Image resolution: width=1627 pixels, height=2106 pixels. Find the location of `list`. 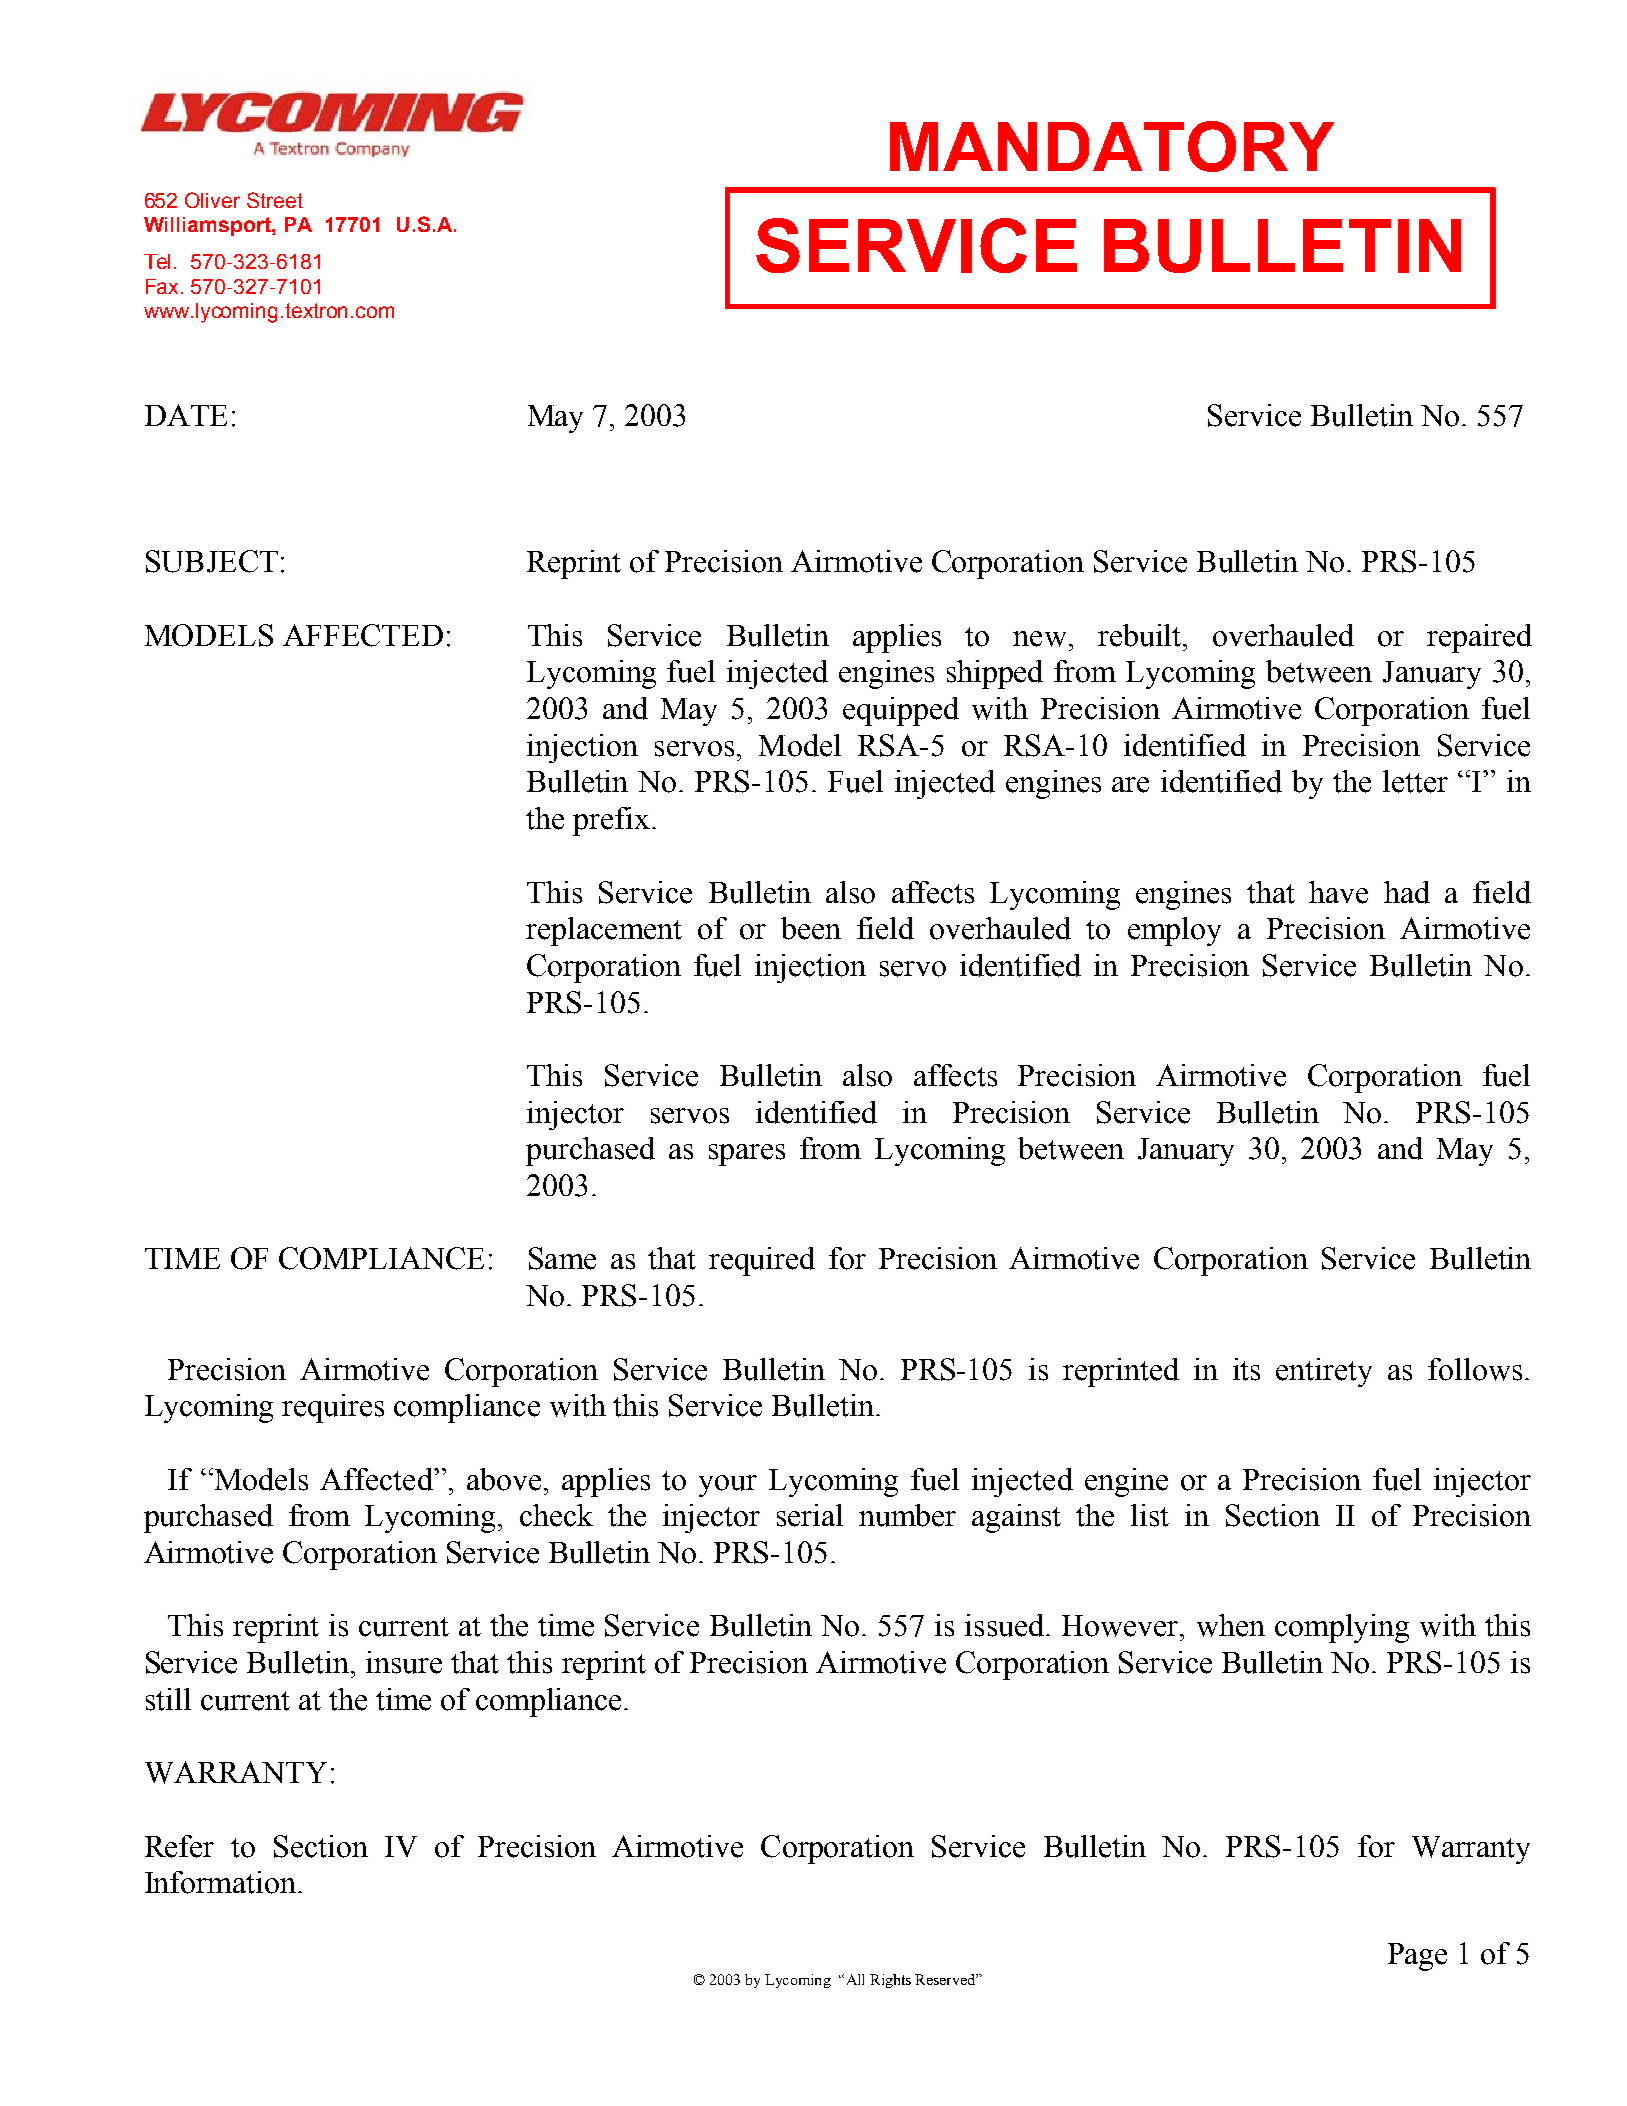

list is located at coordinates (1150, 1515).
